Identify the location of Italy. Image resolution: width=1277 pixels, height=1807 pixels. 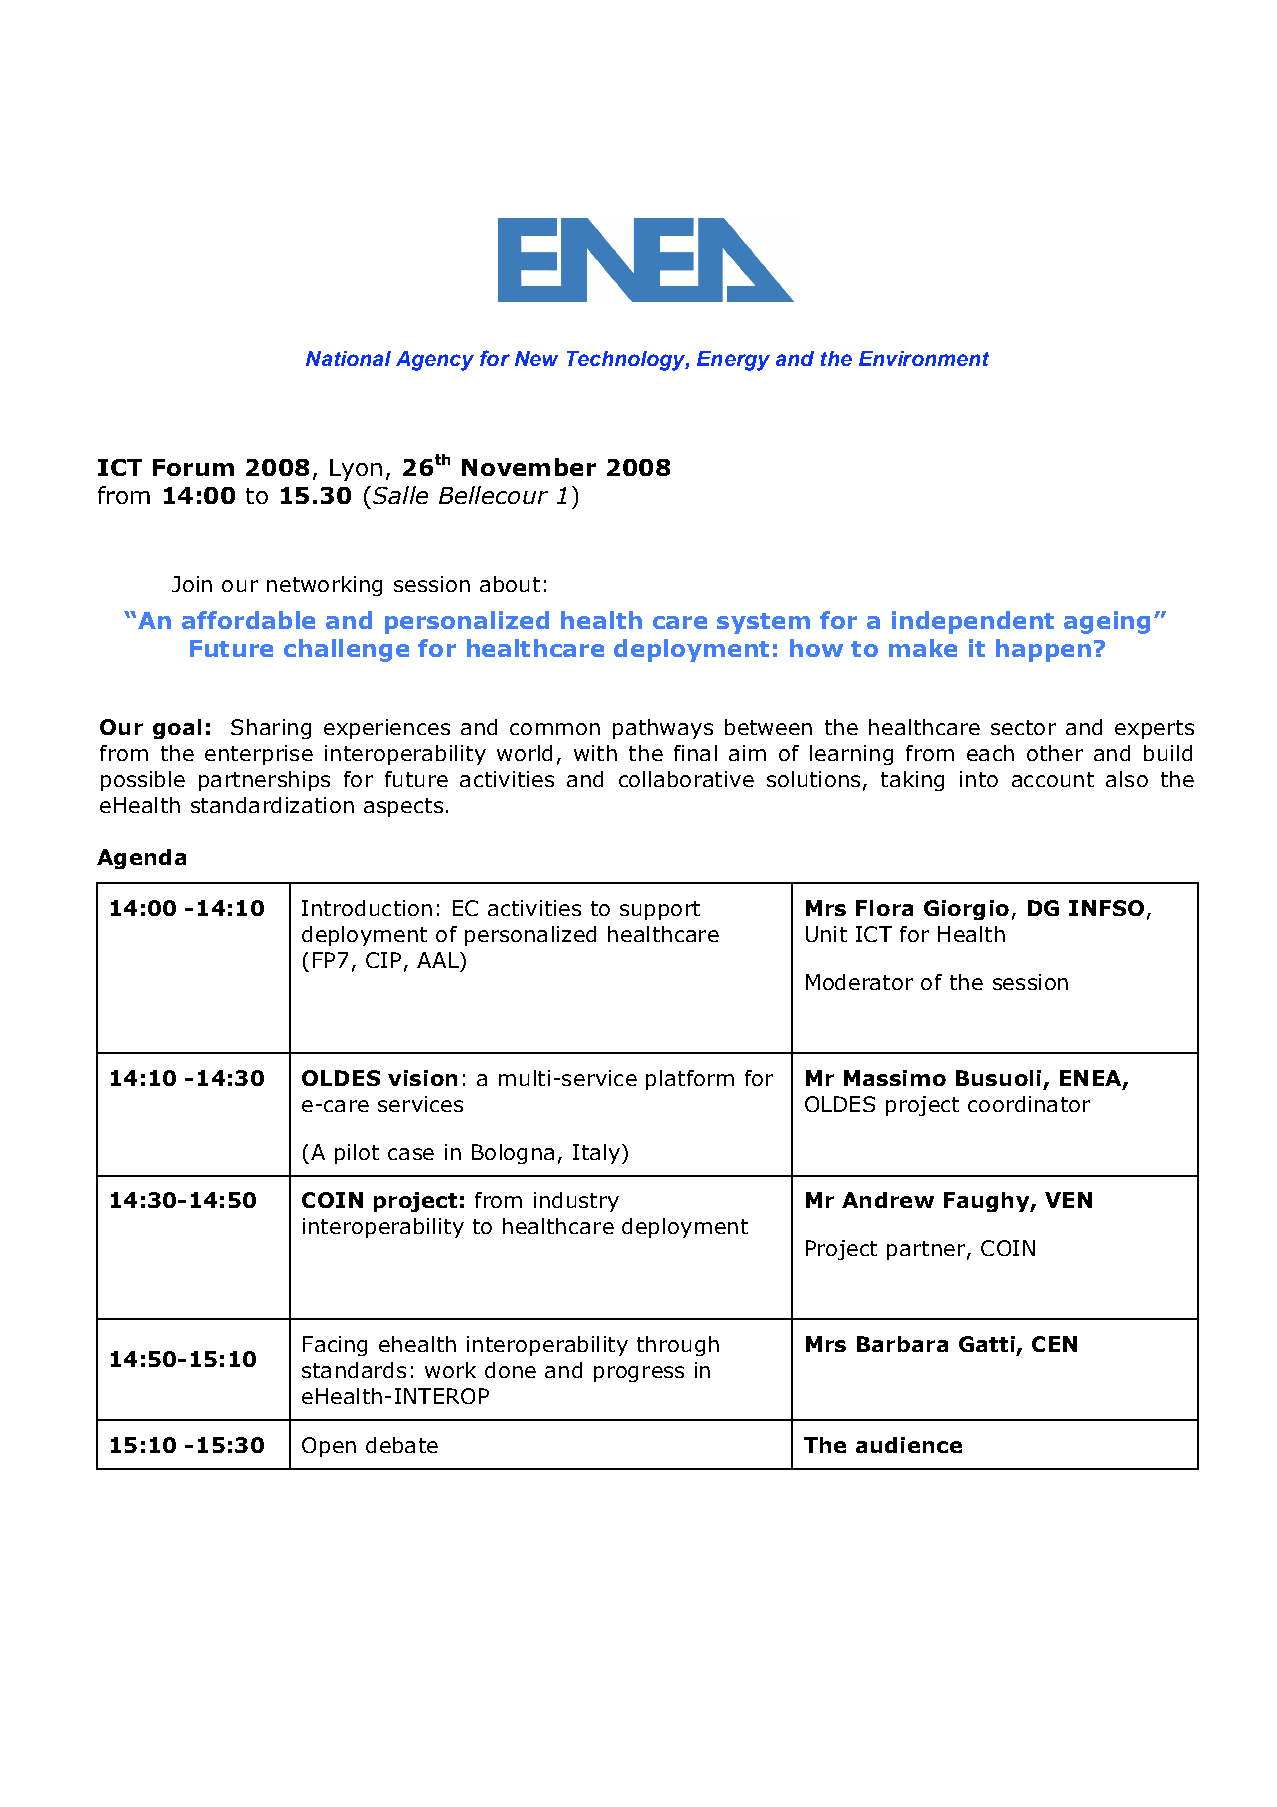
(596, 1154).
